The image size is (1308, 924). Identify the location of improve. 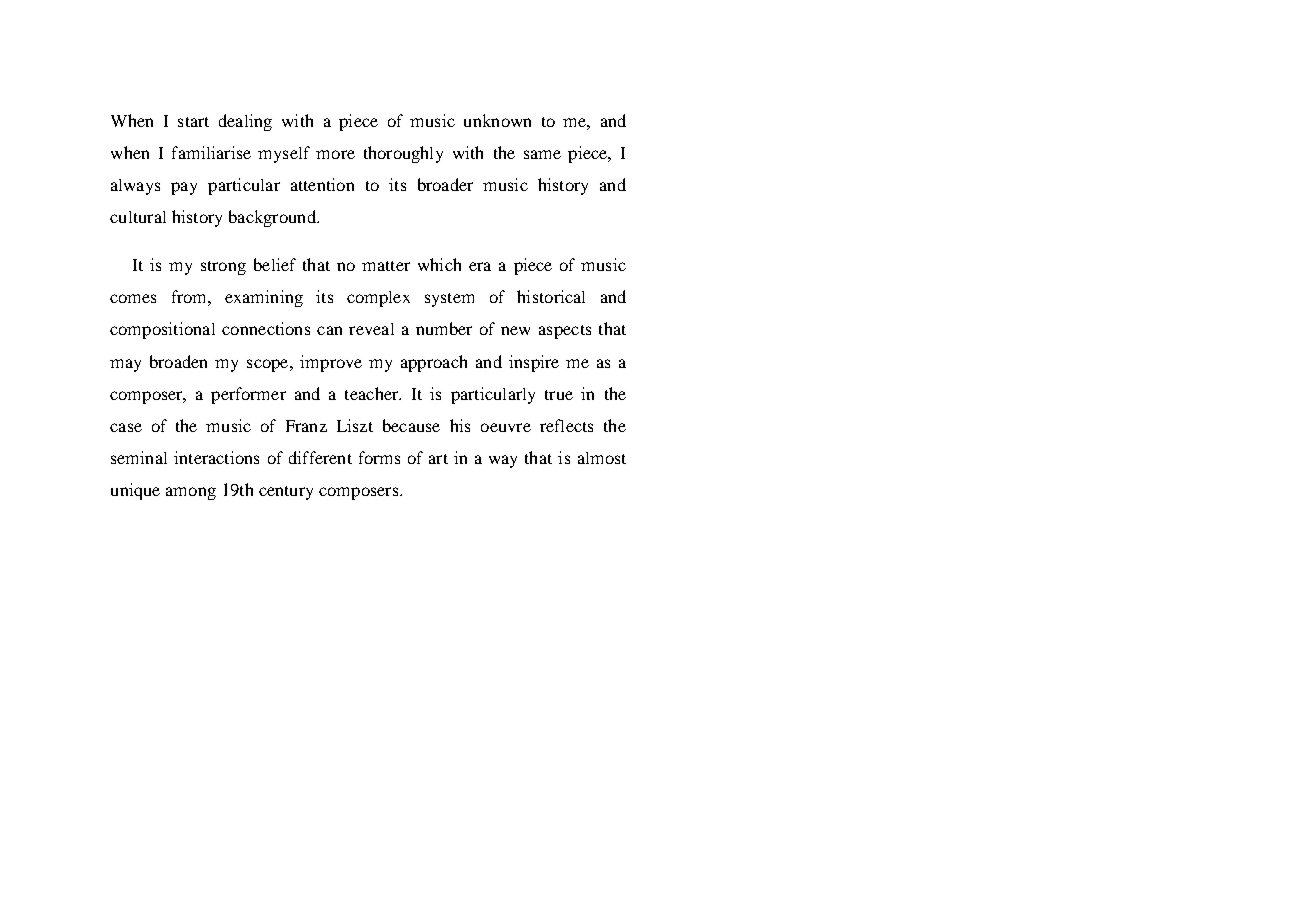
(331, 363).
